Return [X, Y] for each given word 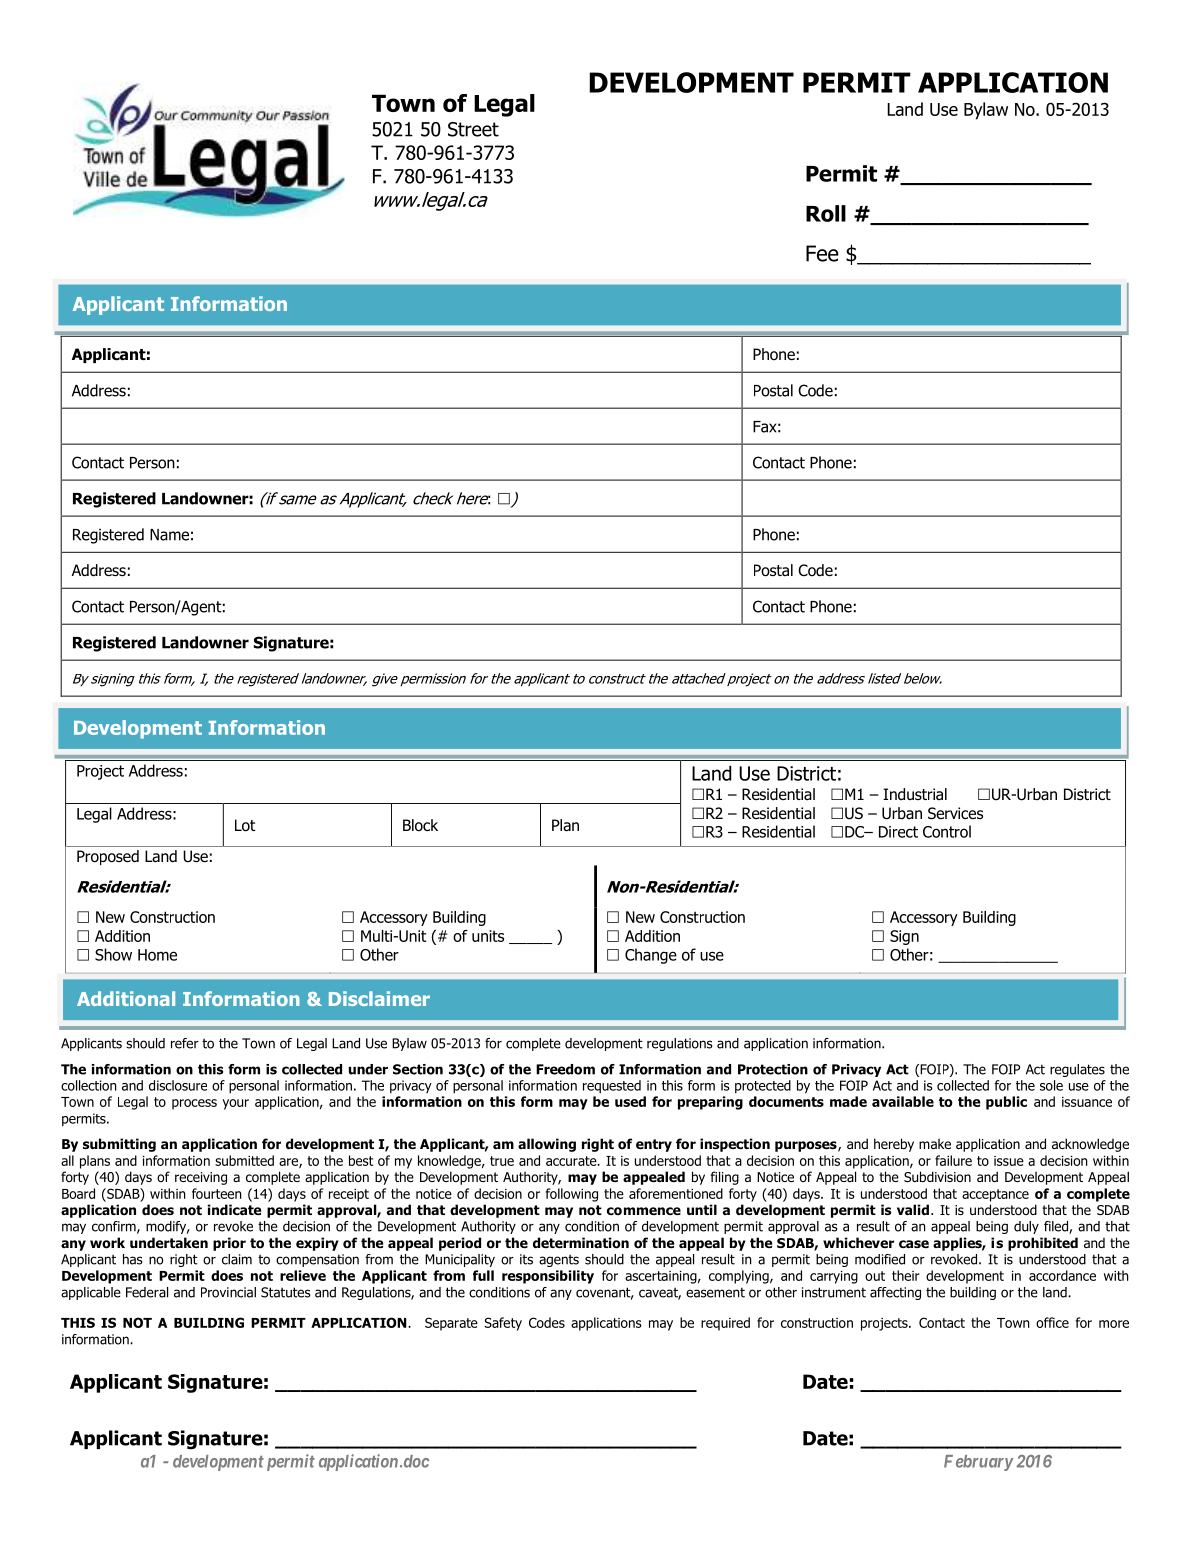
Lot [245, 825]
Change [651, 956]
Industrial [915, 794]
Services [955, 813]
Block [420, 825]
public [1006, 1103]
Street [473, 129]
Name [169, 535]
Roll [826, 213]
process [194, 1104]
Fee [822, 253]
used [630, 1101]
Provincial [228, 1292]
